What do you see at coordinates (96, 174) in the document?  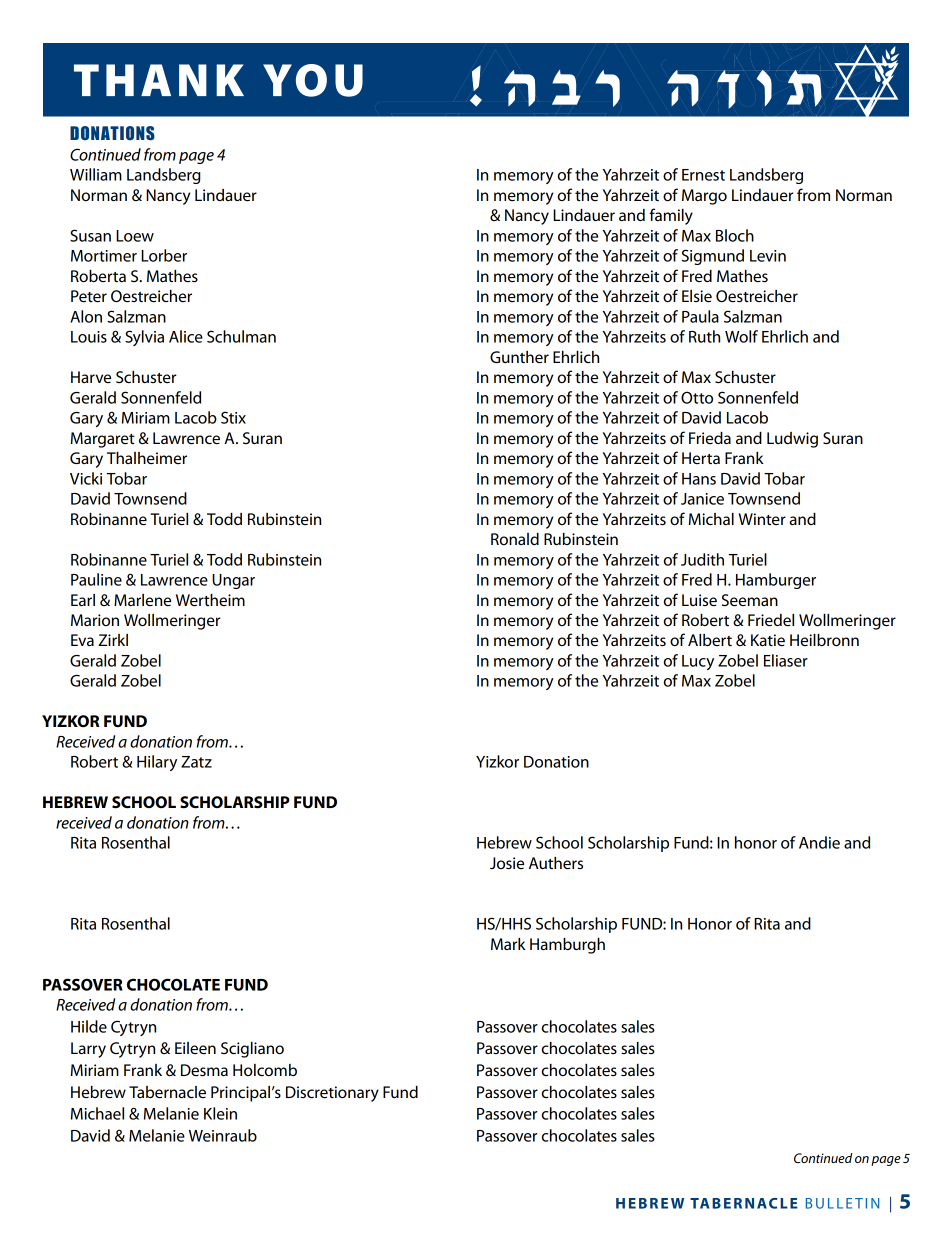 I see `William` at bounding box center [96, 174].
